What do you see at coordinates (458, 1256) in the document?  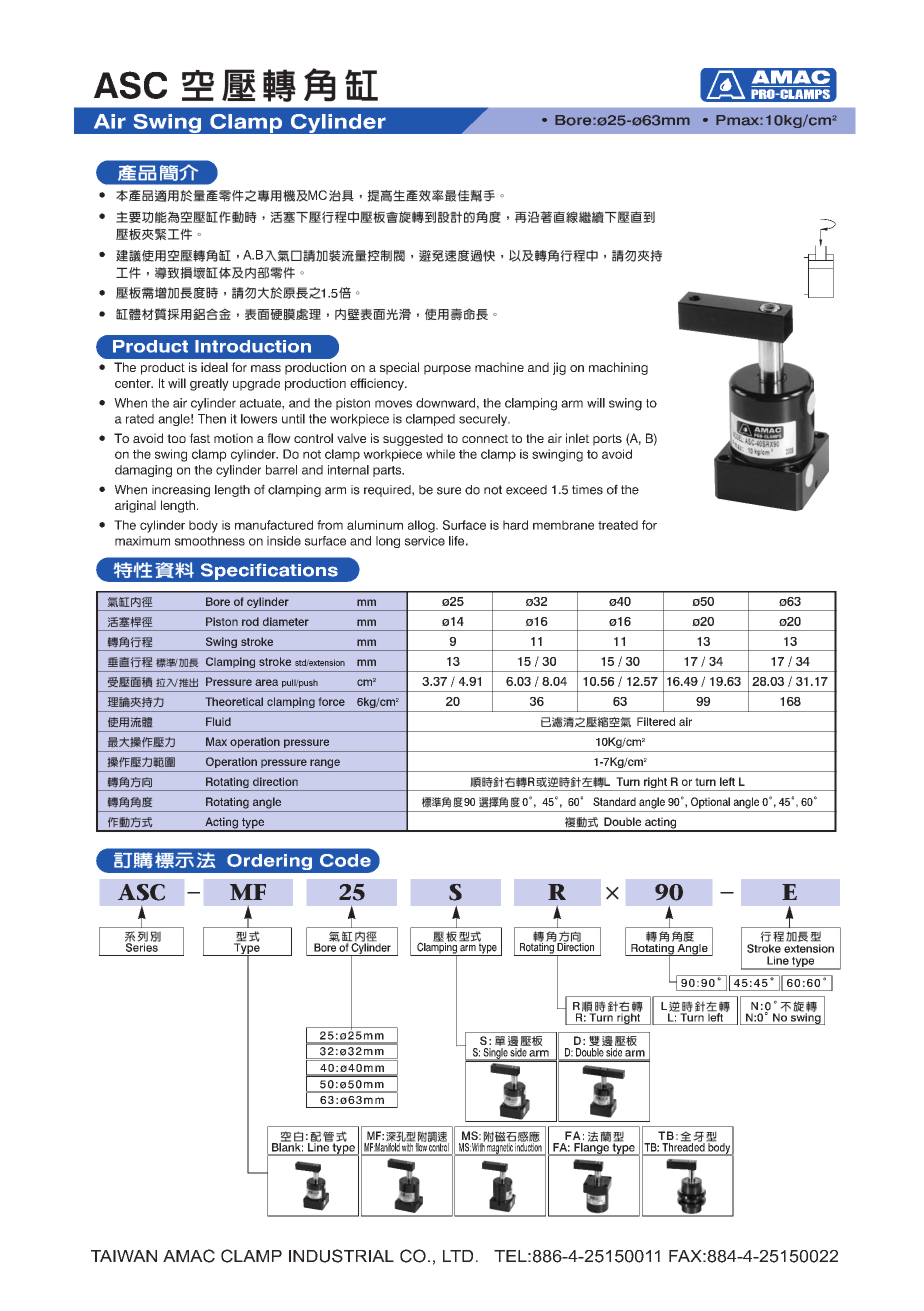 I see `LTD` at bounding box center [458, 1256].
